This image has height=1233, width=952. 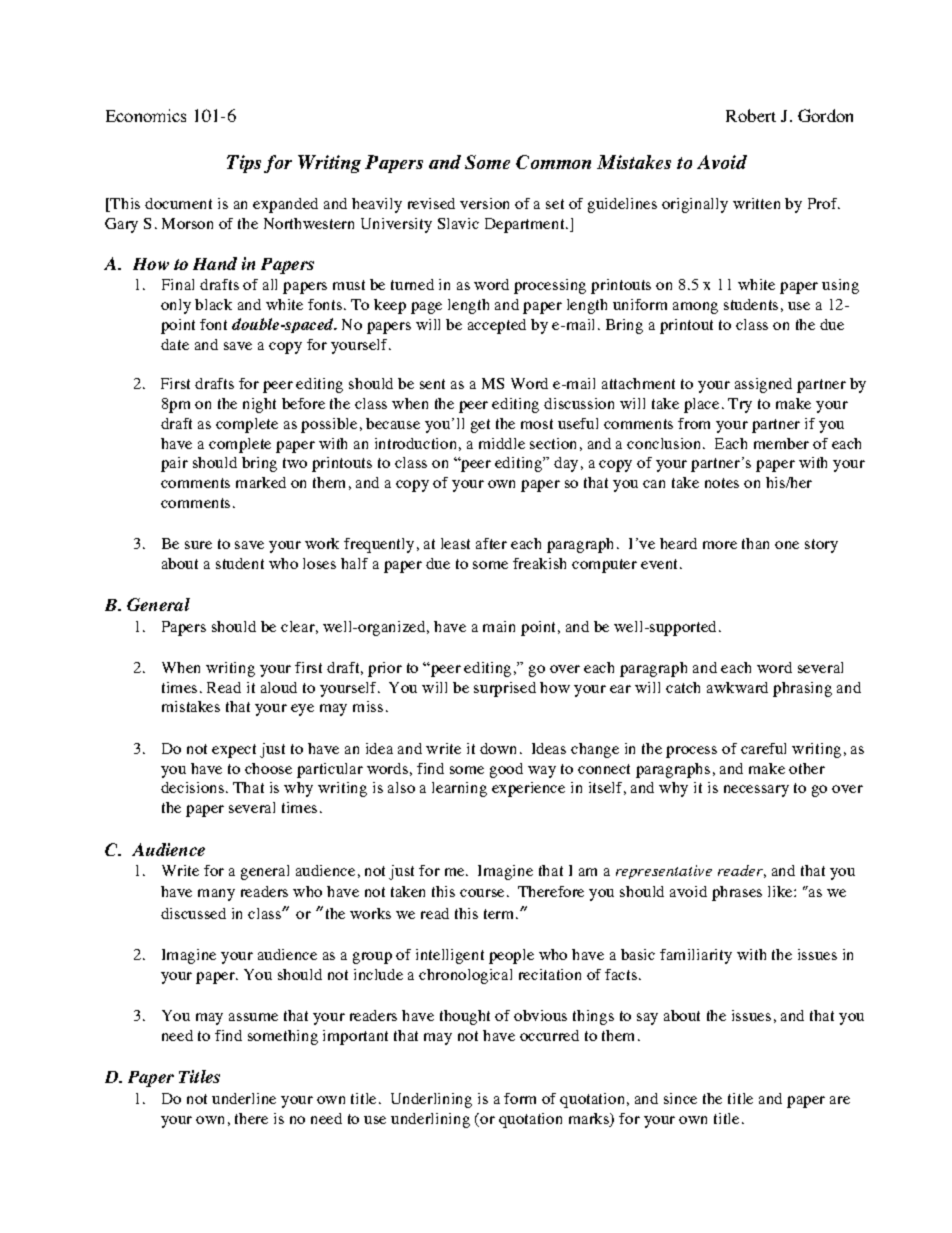 I want to click on thought, so click(x=465, y=1017).
